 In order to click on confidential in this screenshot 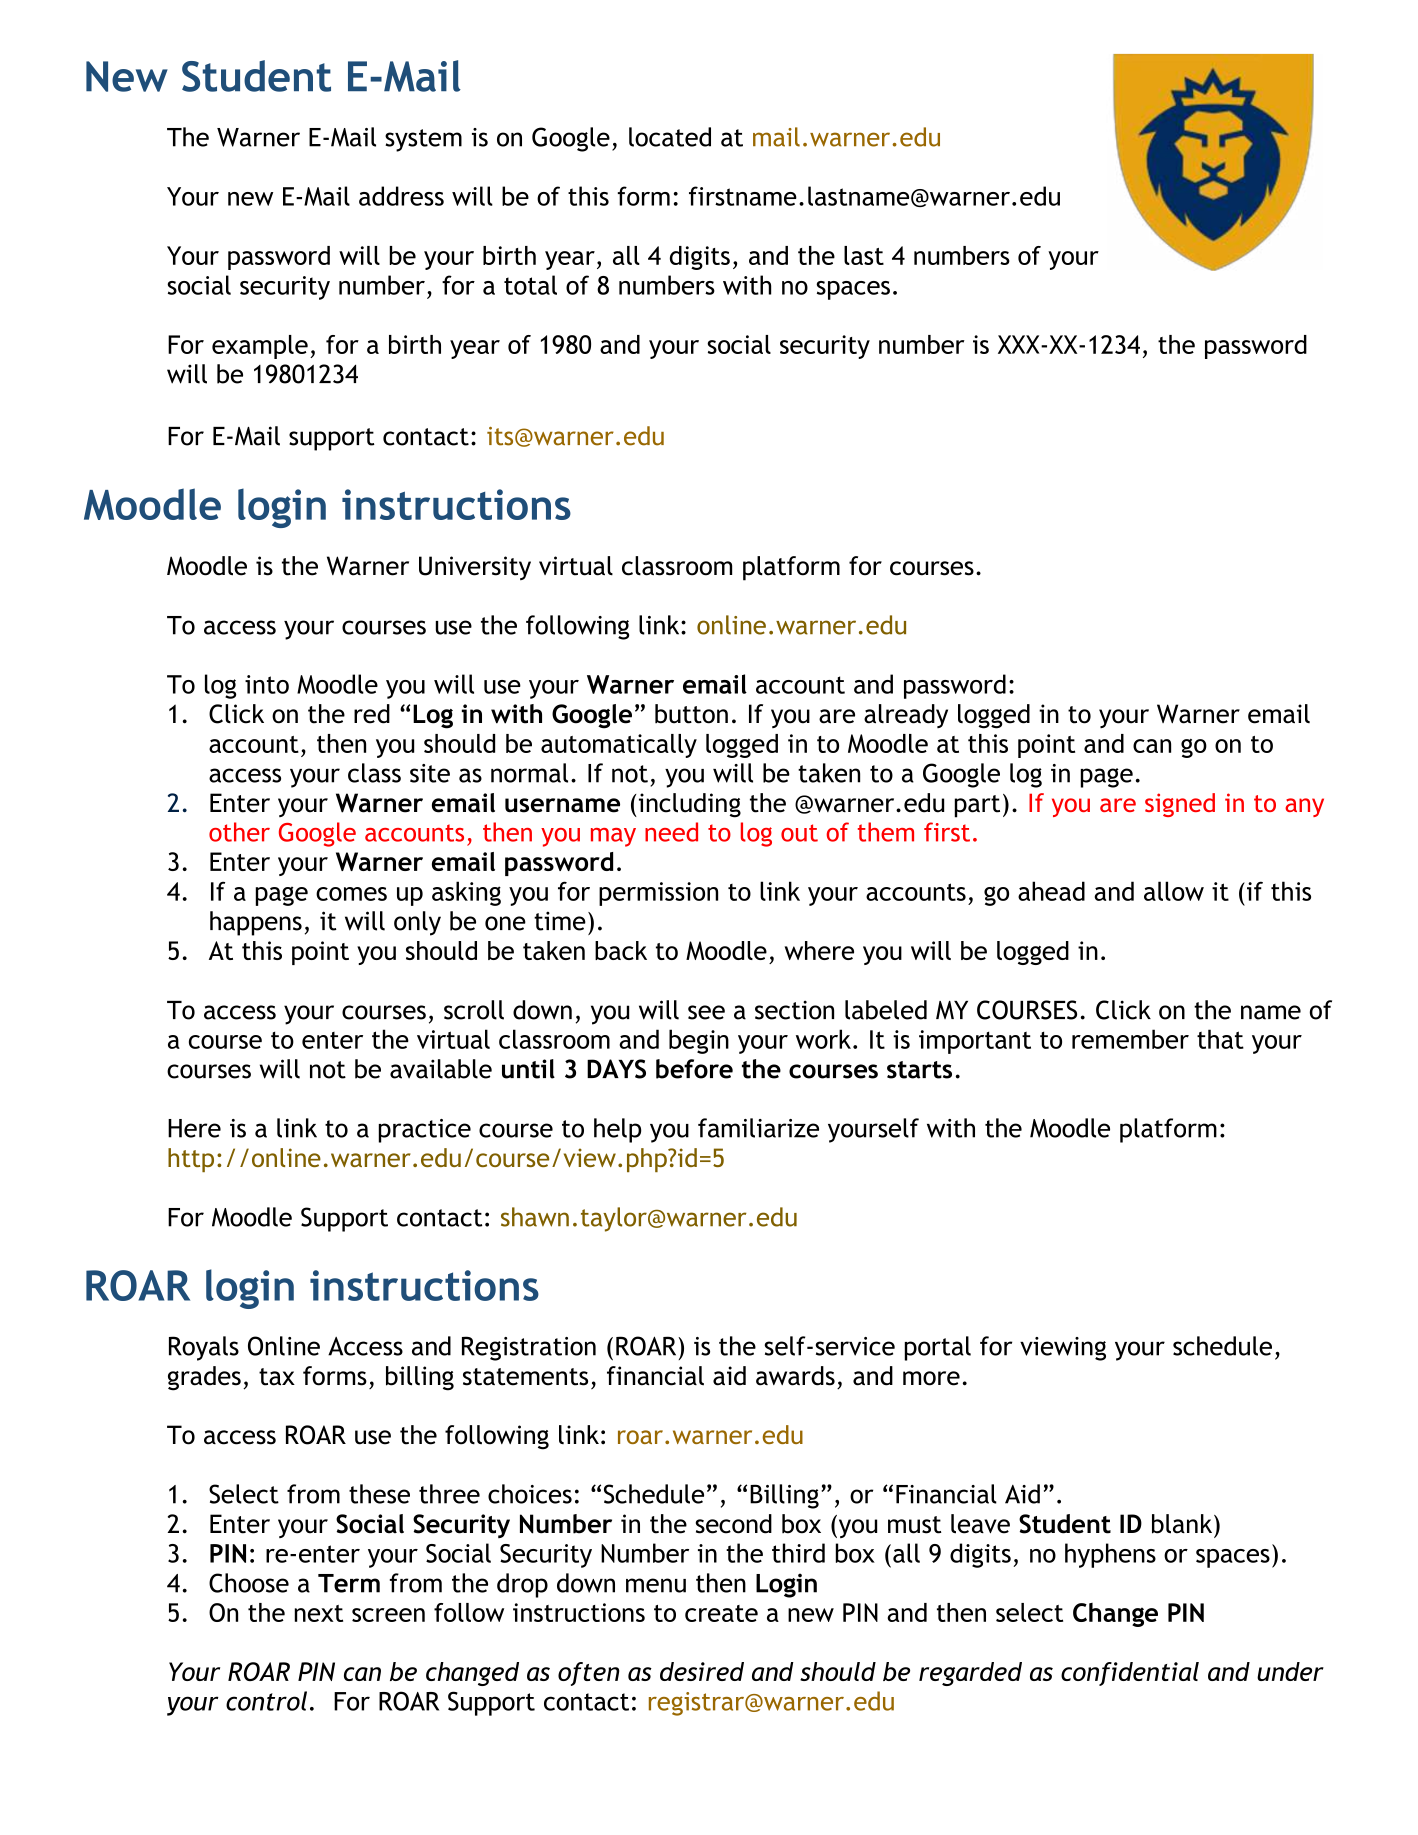, I will do `click(1130, 1674)`.
